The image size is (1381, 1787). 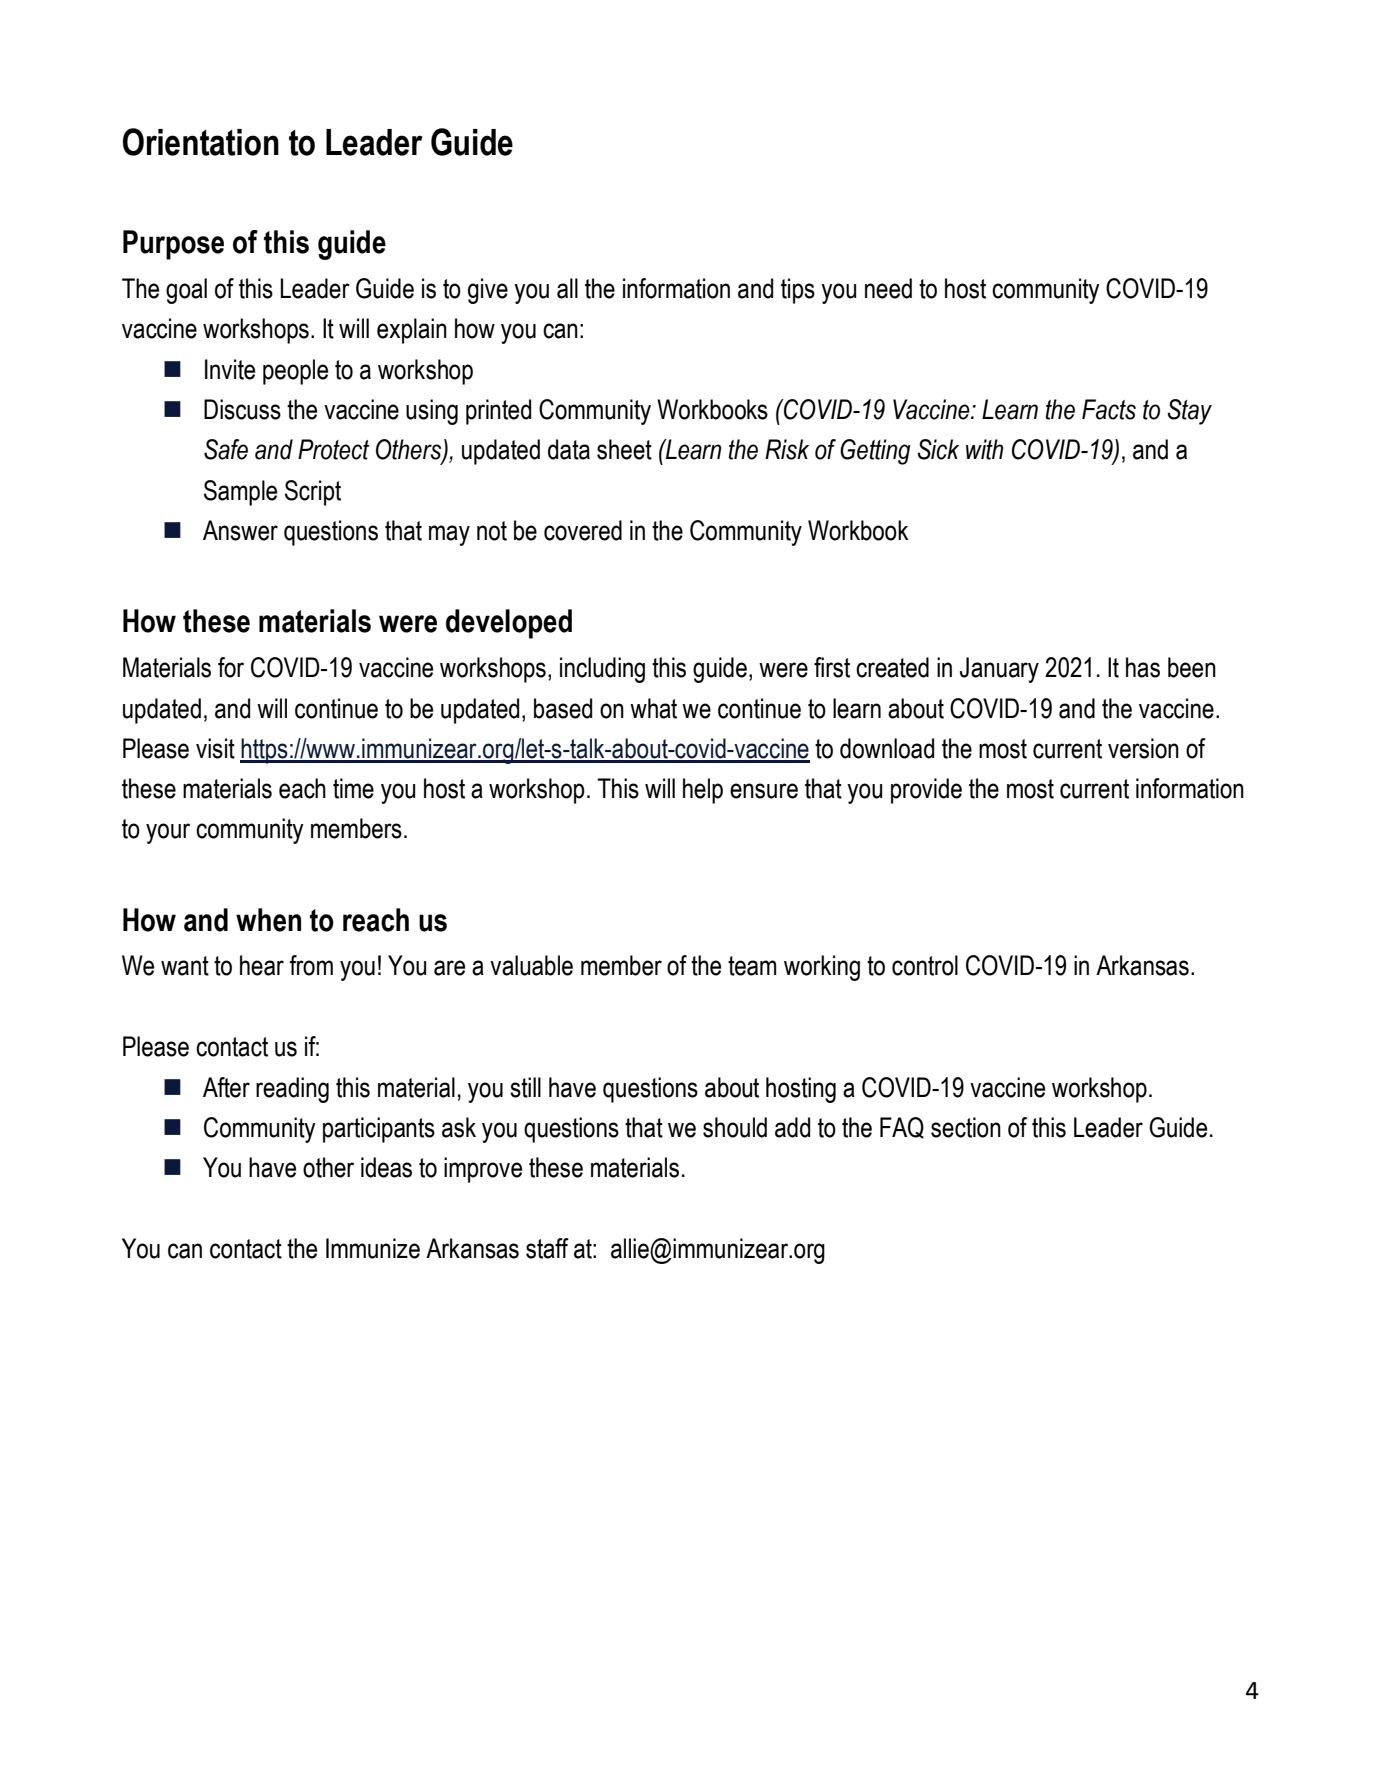 I want to click on covered, so click(x=583, y=530).
